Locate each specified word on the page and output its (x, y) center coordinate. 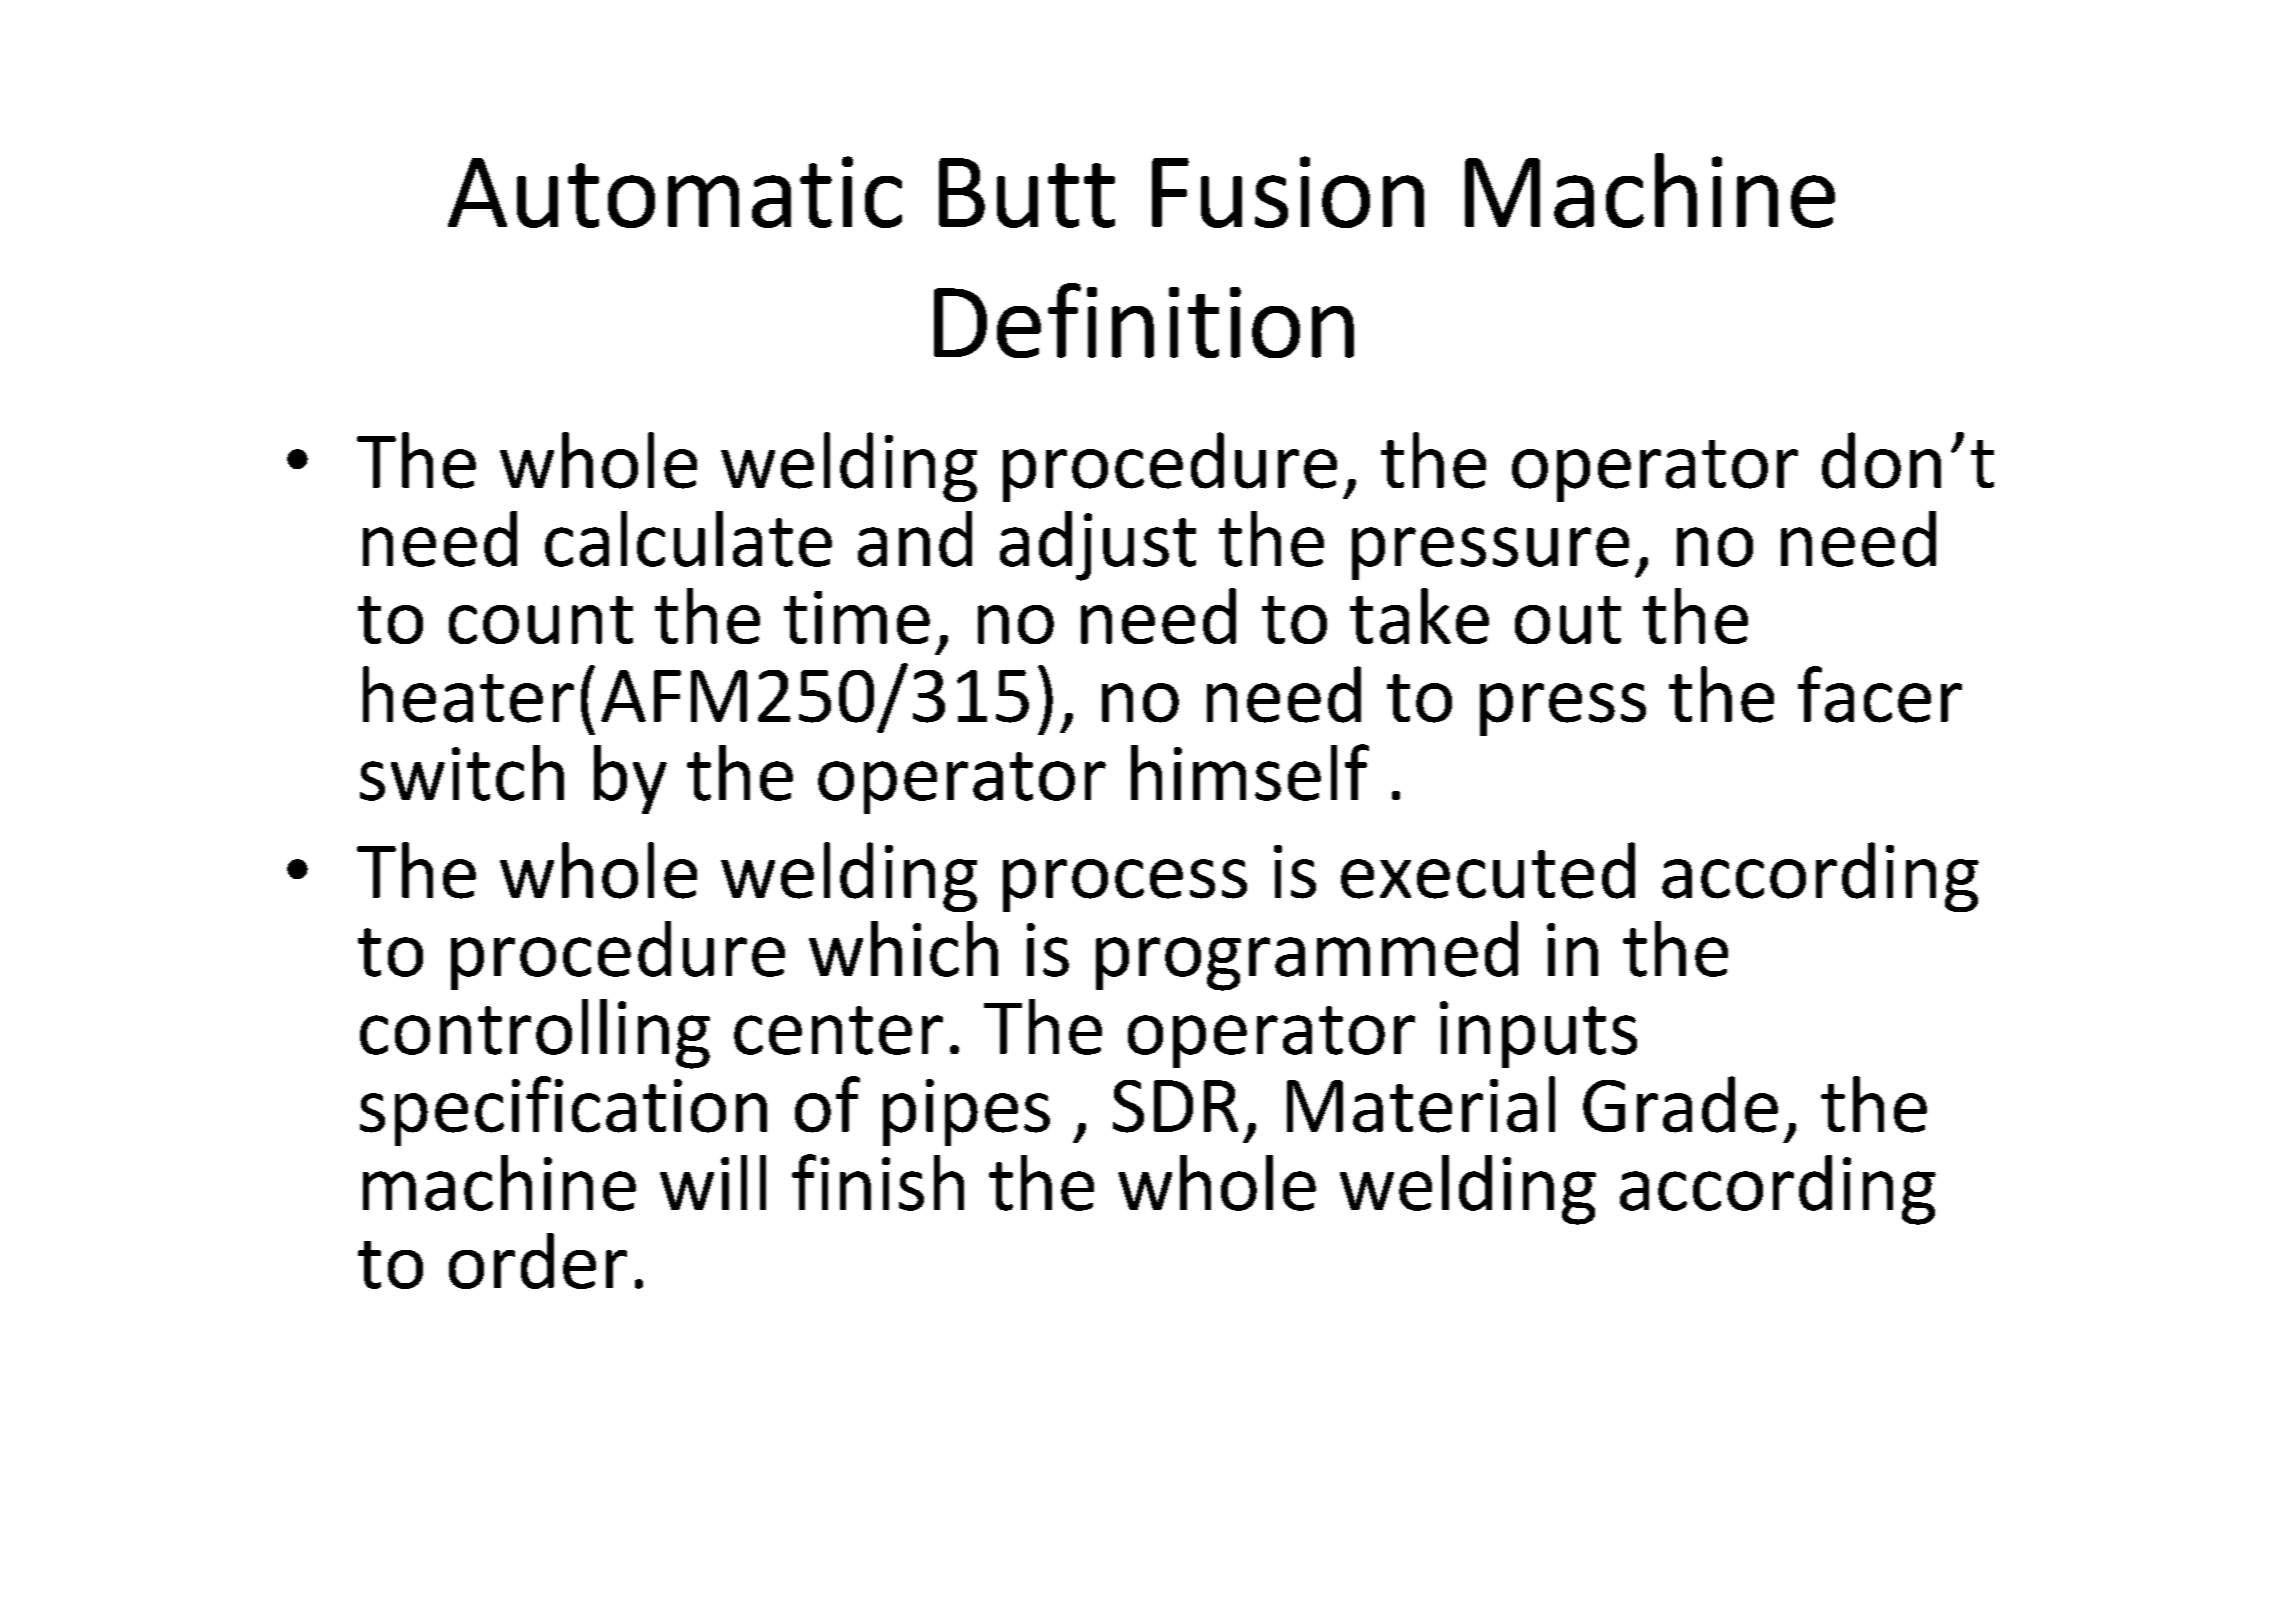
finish (878, 1182)
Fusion (1288, 192)
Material (1421, 1104)
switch (462, 773)
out (1568, 620)
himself (1250, 772)
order (538, 1261)
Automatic (675, 192)
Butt (1027, 193)
